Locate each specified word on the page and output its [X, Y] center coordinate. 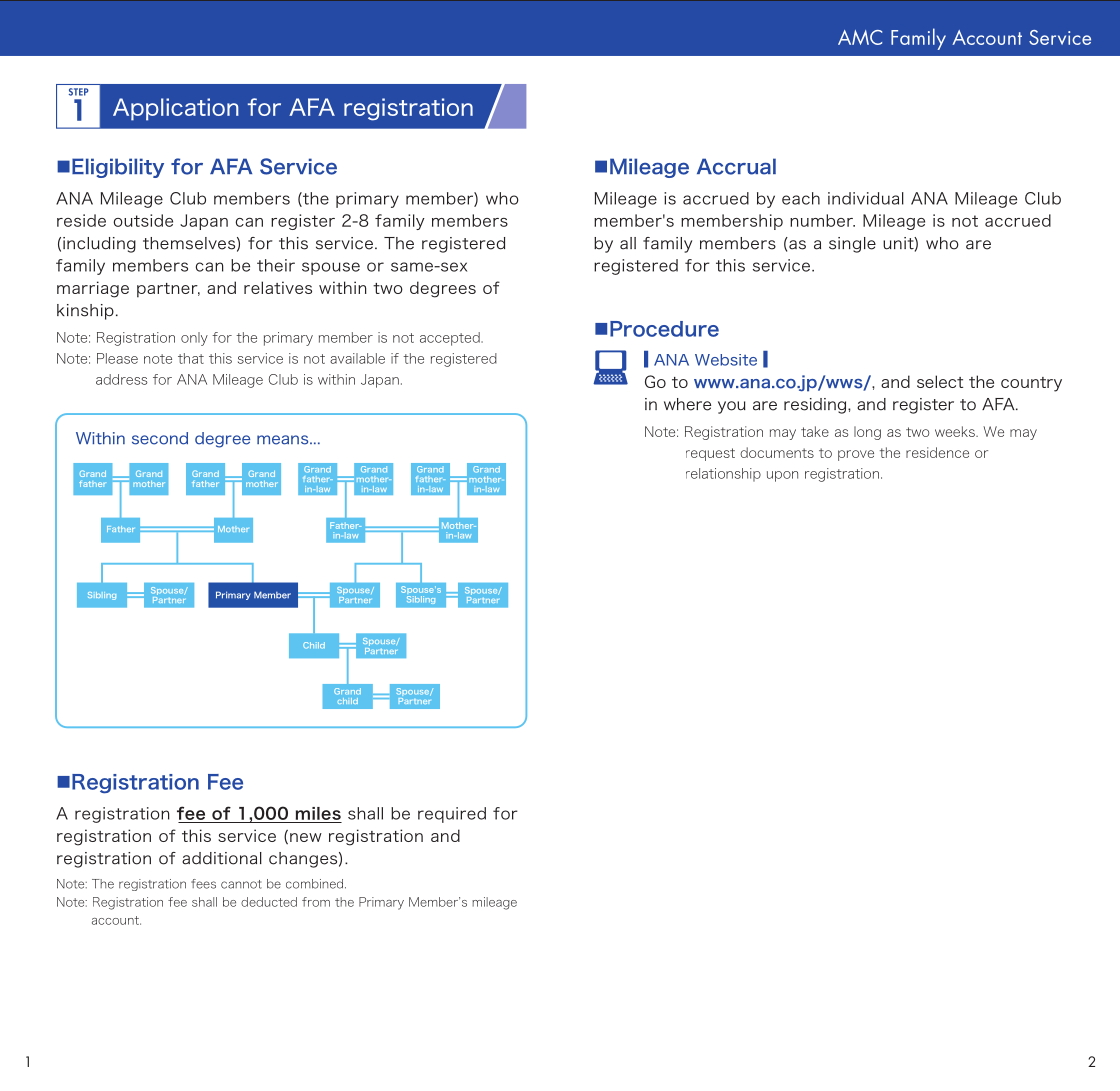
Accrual [736, 166]
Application [176, 109]
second [160, 438]
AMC [860, 37]
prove [856, 455]
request [710, 454]
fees [203, 884]
